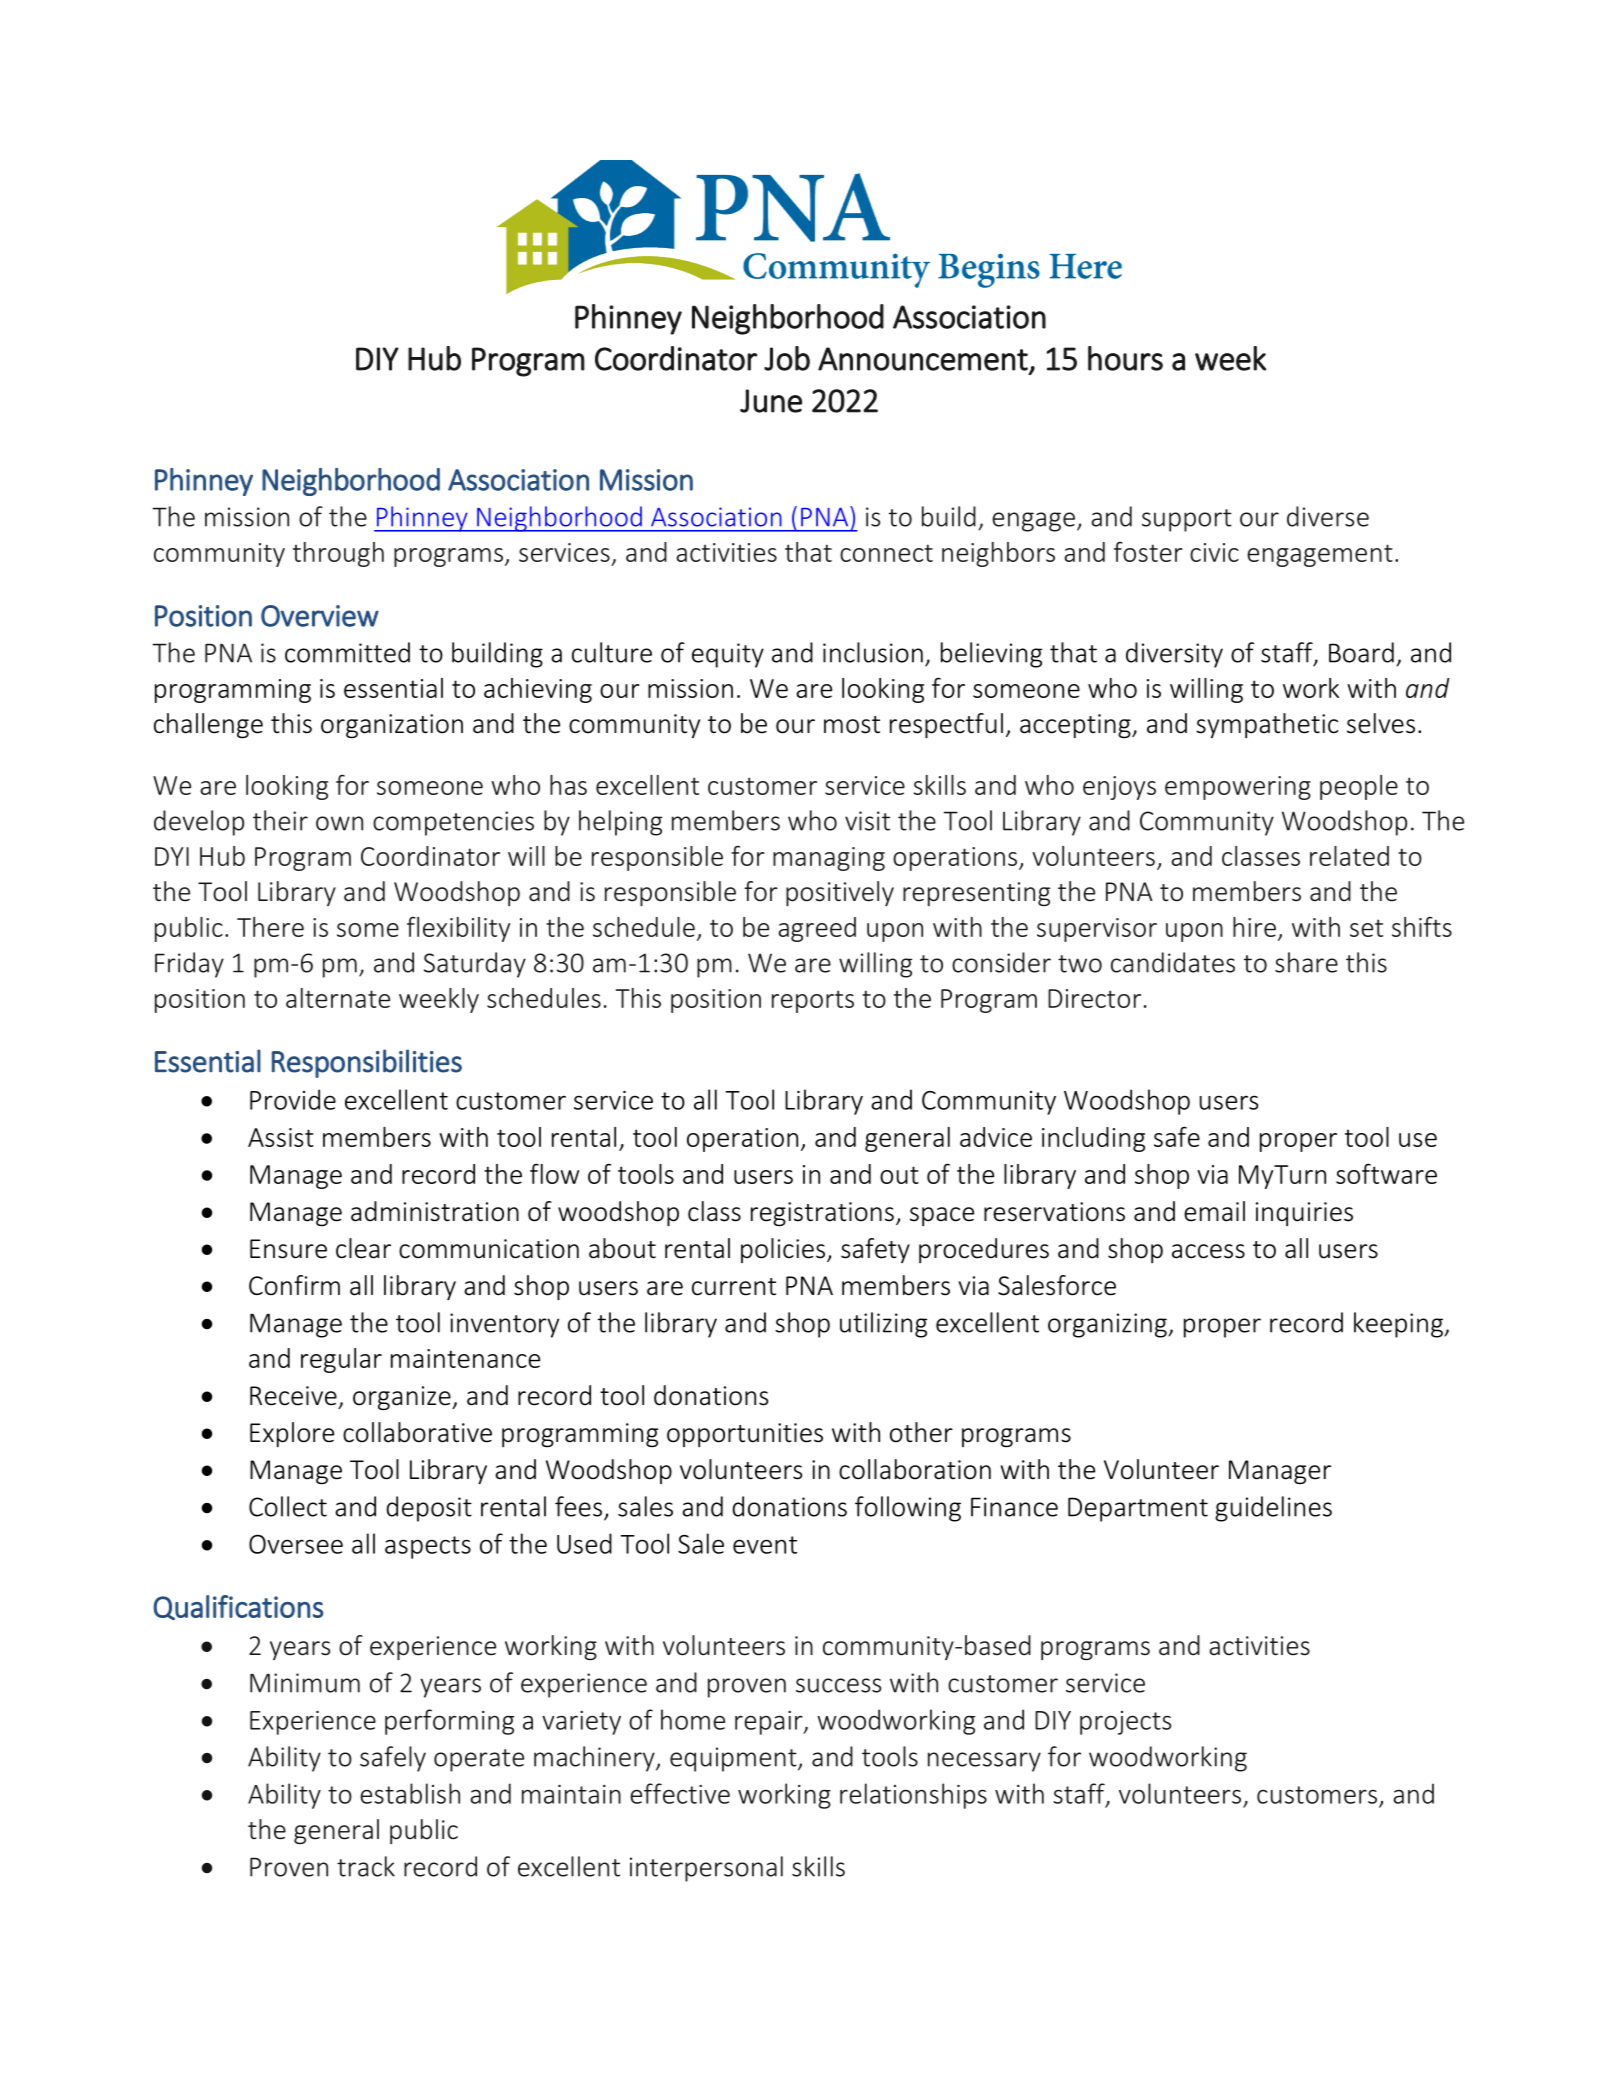 Image resolution: width=1620 pixels, height=2097 pixels. Describe the element at coordinates (338, 554) in the page. I see `through` at that location.
